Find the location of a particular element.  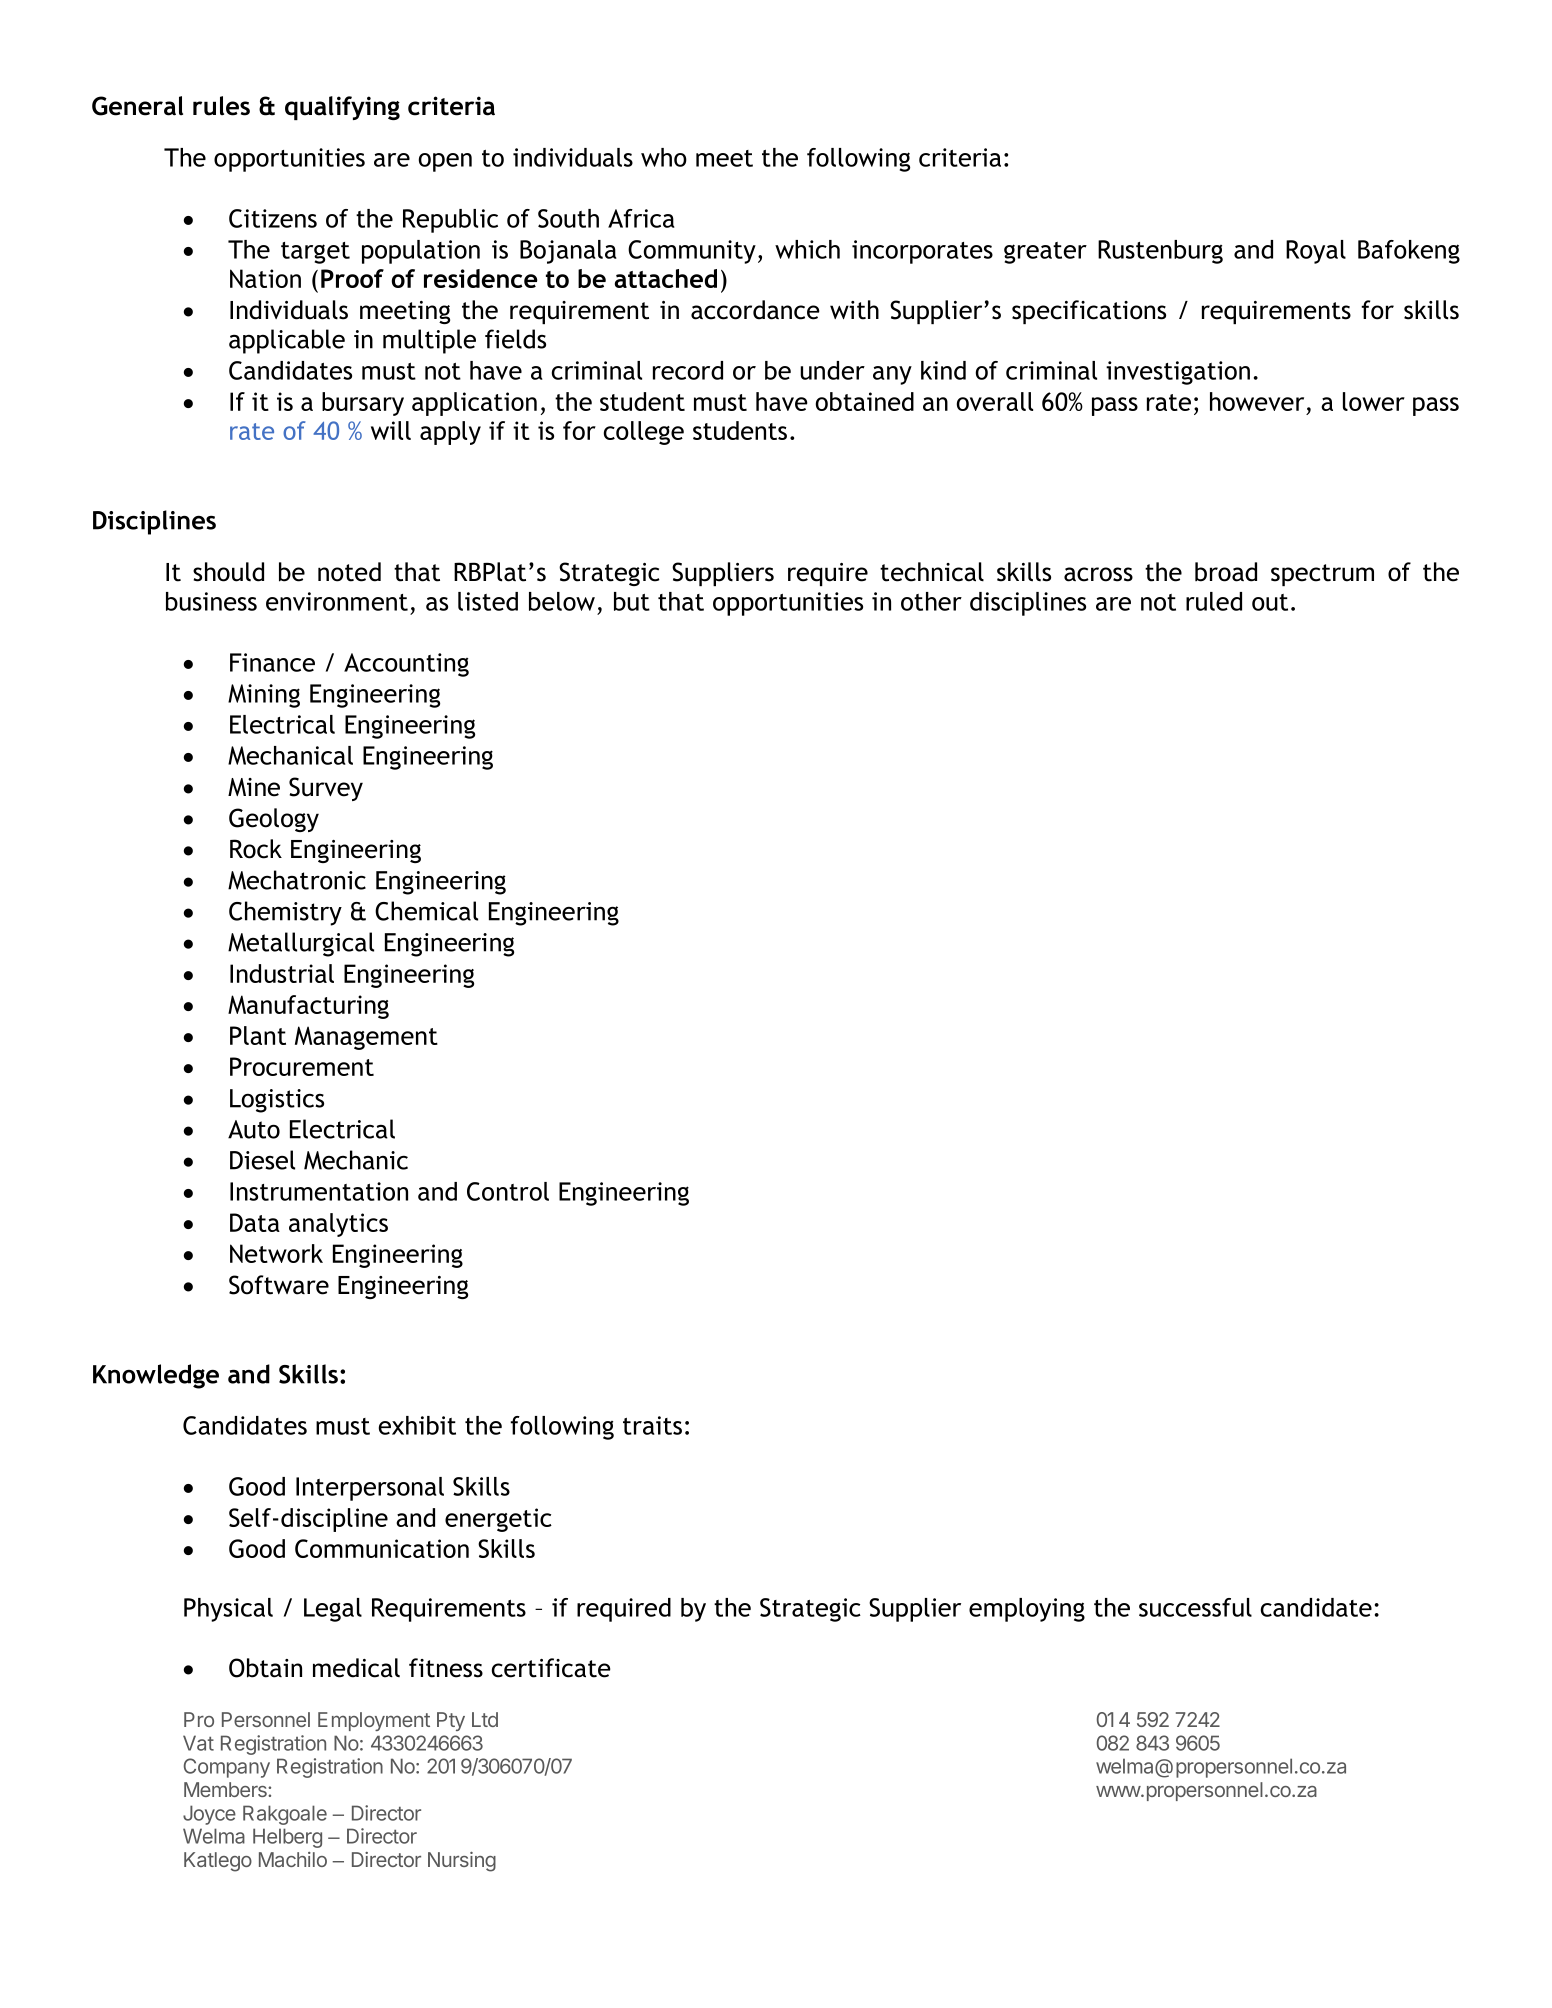

Mining is located at coordinates (264, 696).
